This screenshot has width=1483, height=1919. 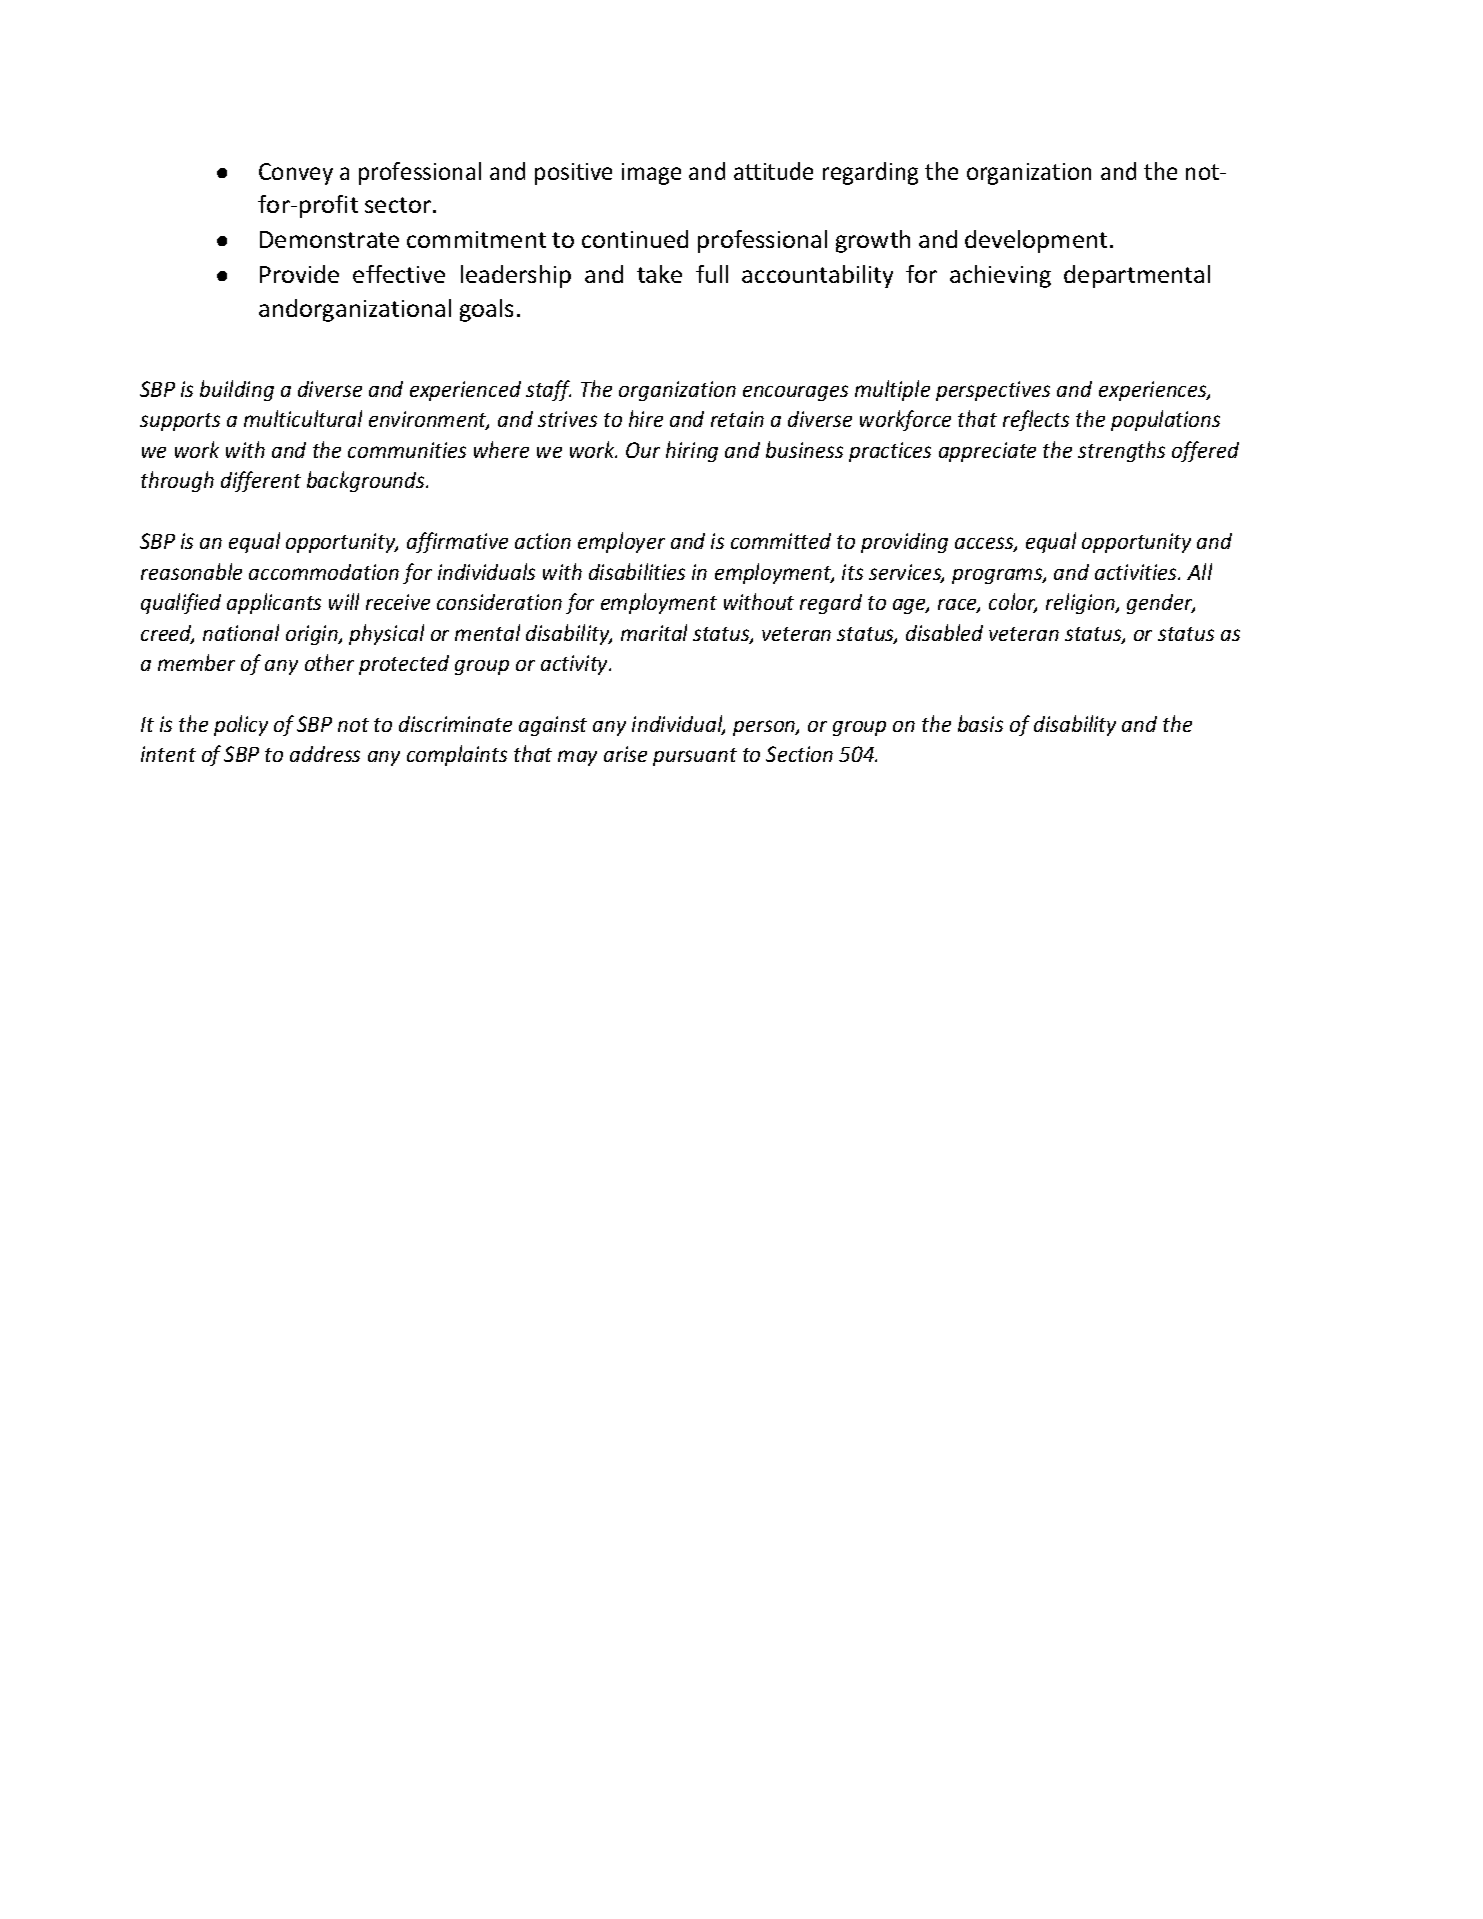 What do you see at coordinates (296, 174) in the screenshot?
I see `Convey` at bounding box center [296, 174].
